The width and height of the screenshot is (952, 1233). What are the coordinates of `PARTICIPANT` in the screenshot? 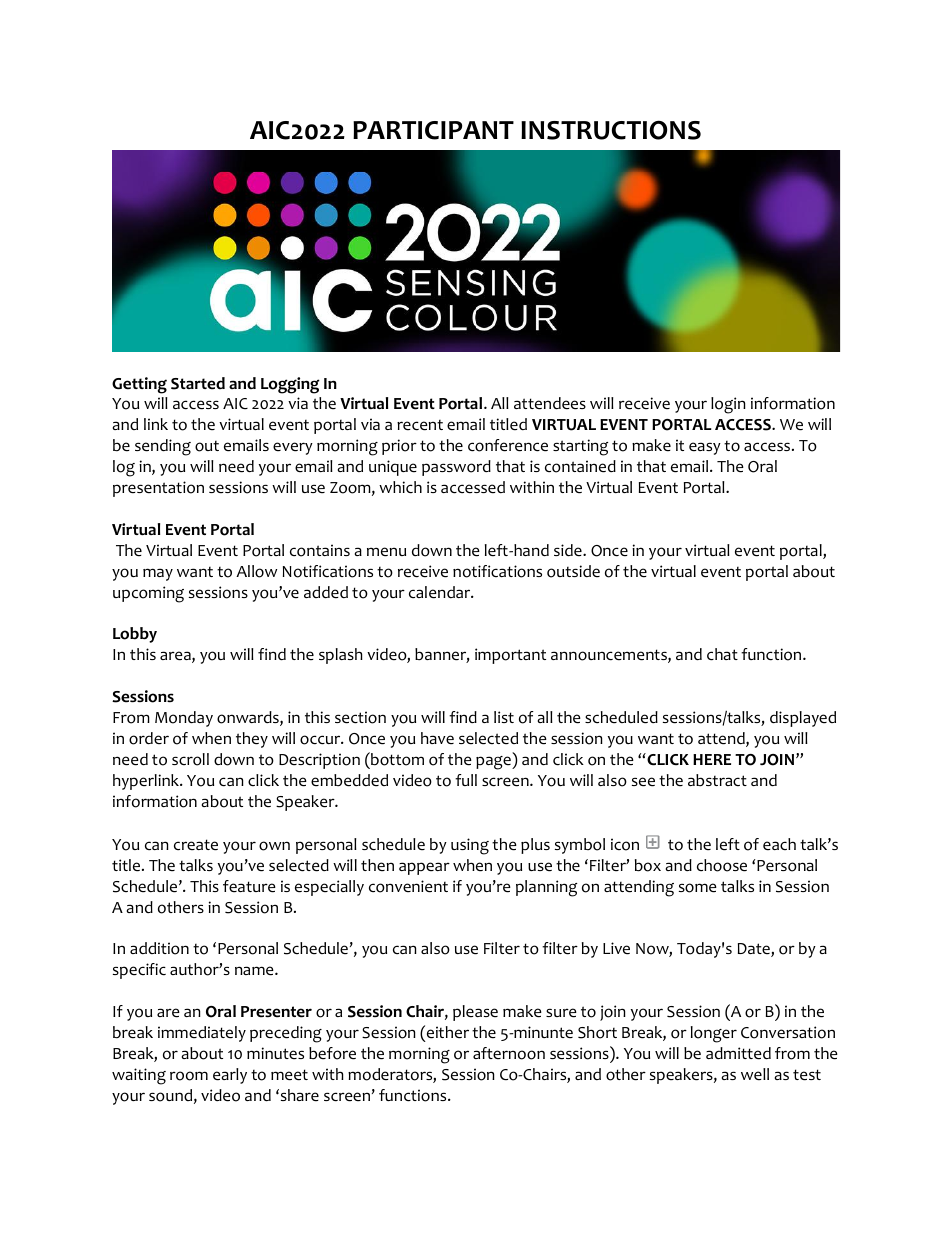 It's located at (433, 130).
